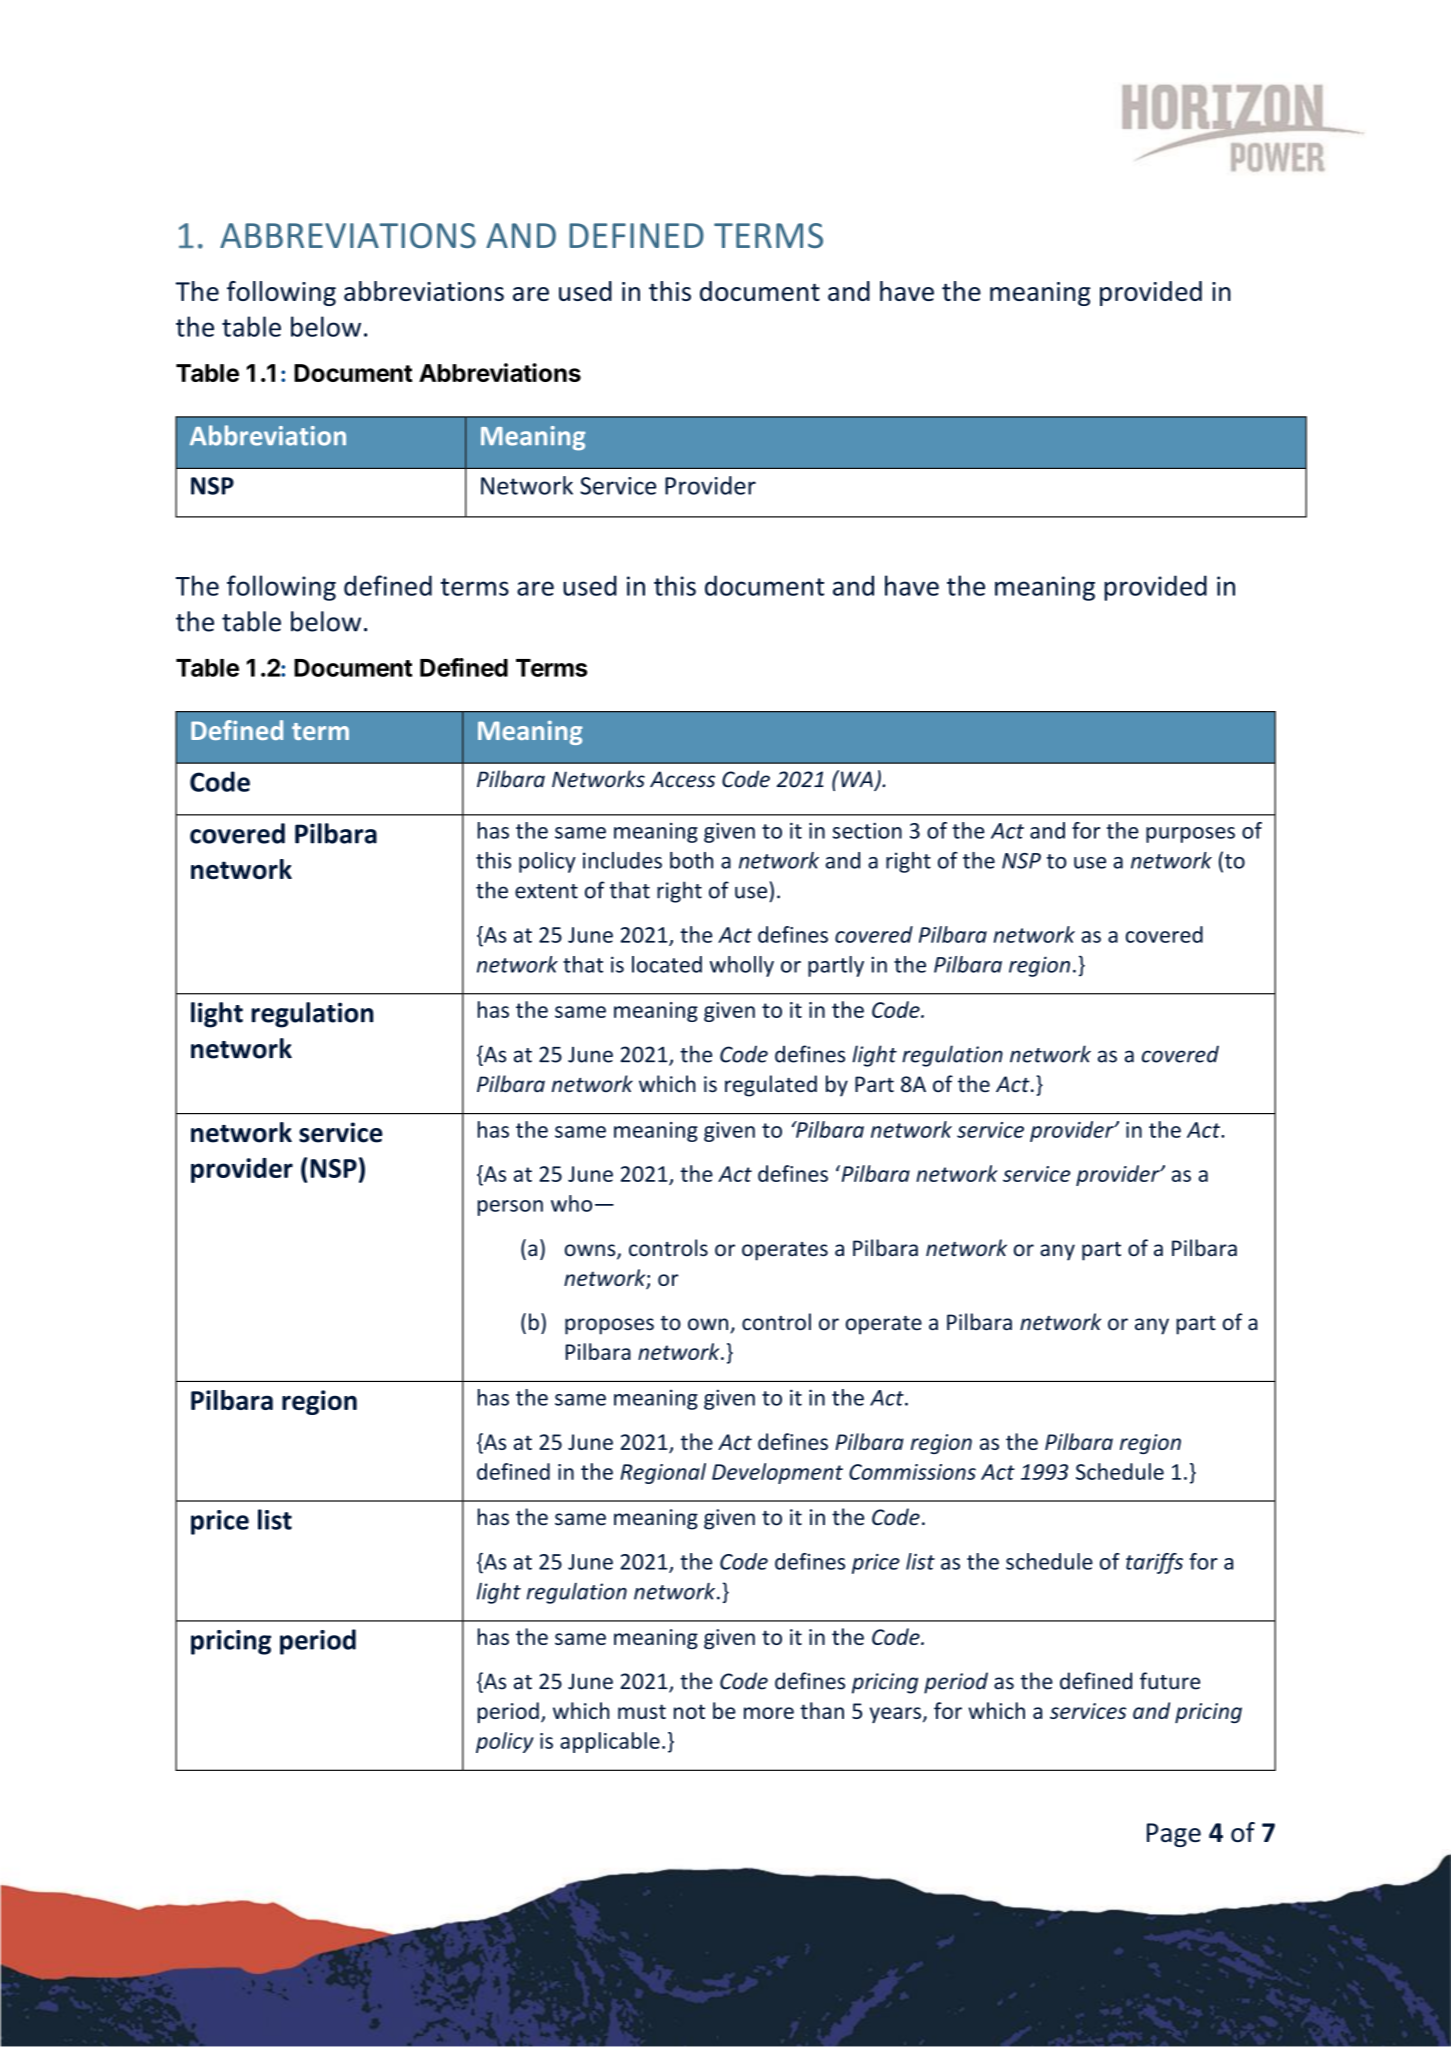 Image resolution: width=1451 pixels, height=2051 pixels. Describe the element at coordinates (771, 1086) in the screenshot. I see `regulated` at that location.
